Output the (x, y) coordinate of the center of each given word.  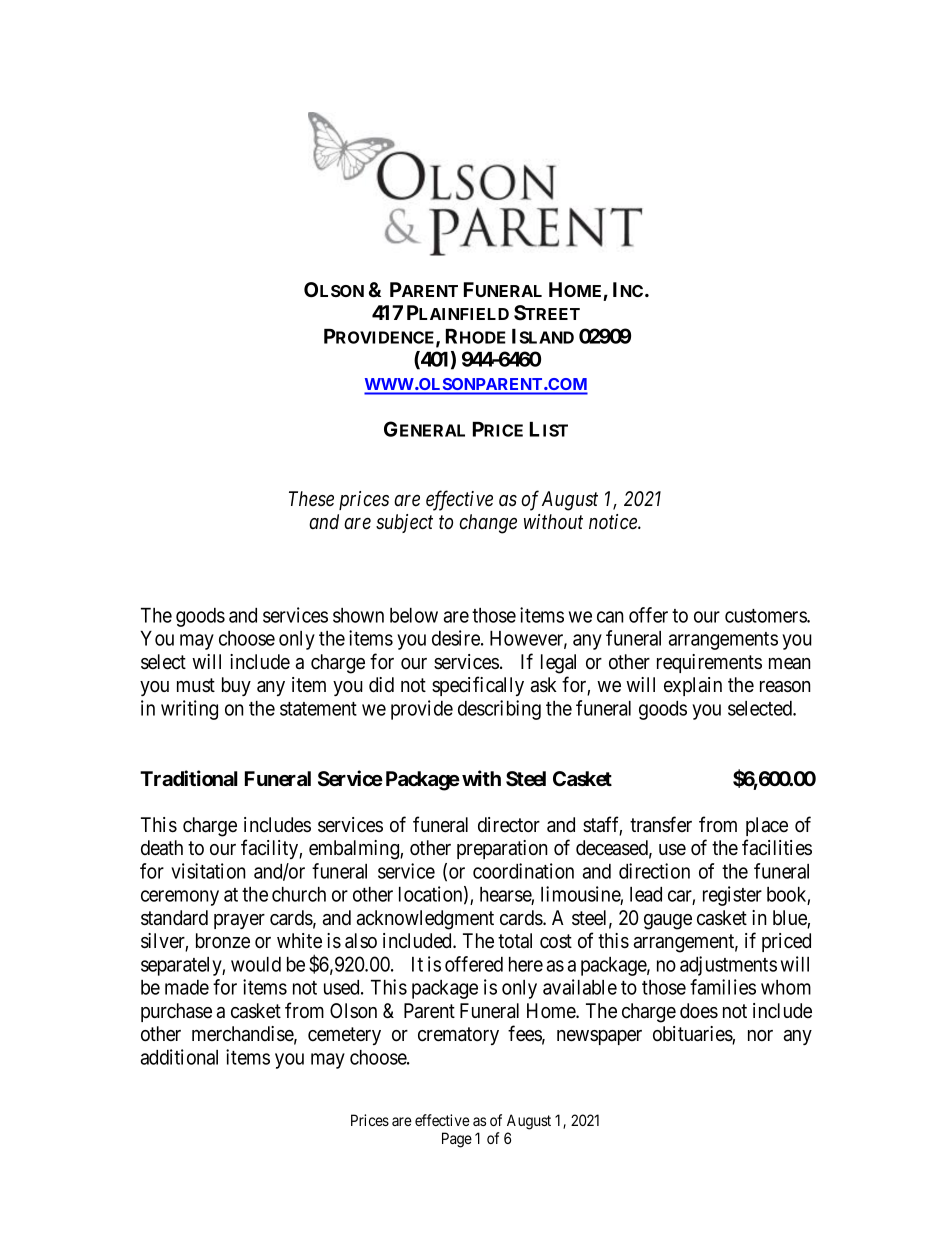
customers (766, 616)
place (767, 826)
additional (179, 1057)
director (509, 825)
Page (457, 1140)
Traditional (189, 778)
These (311, 499)
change (488, 524)
